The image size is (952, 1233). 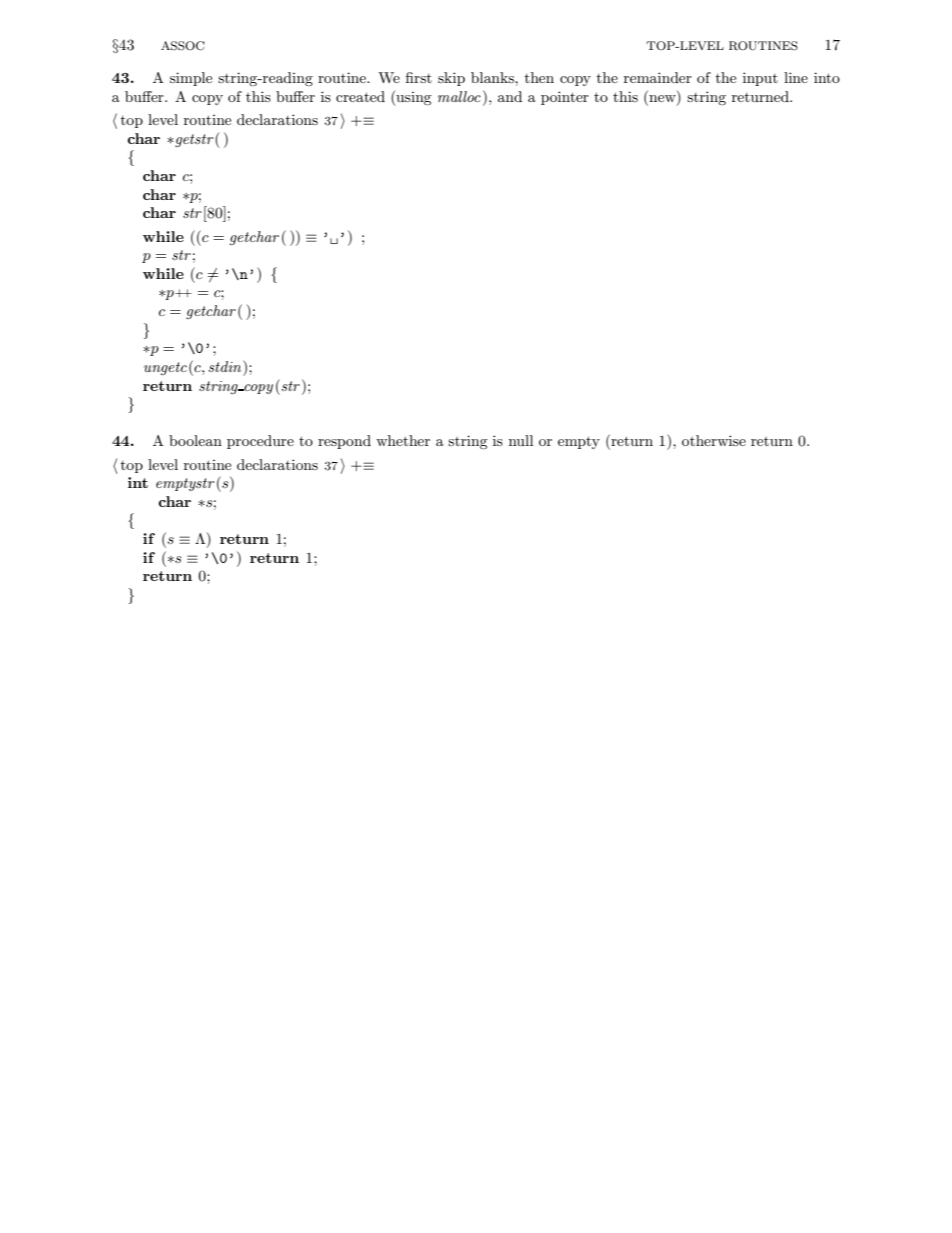 What do you see at coordinates (565, 98) in the screenshot?
I see `pointer` at bounding box center [565, 98].
